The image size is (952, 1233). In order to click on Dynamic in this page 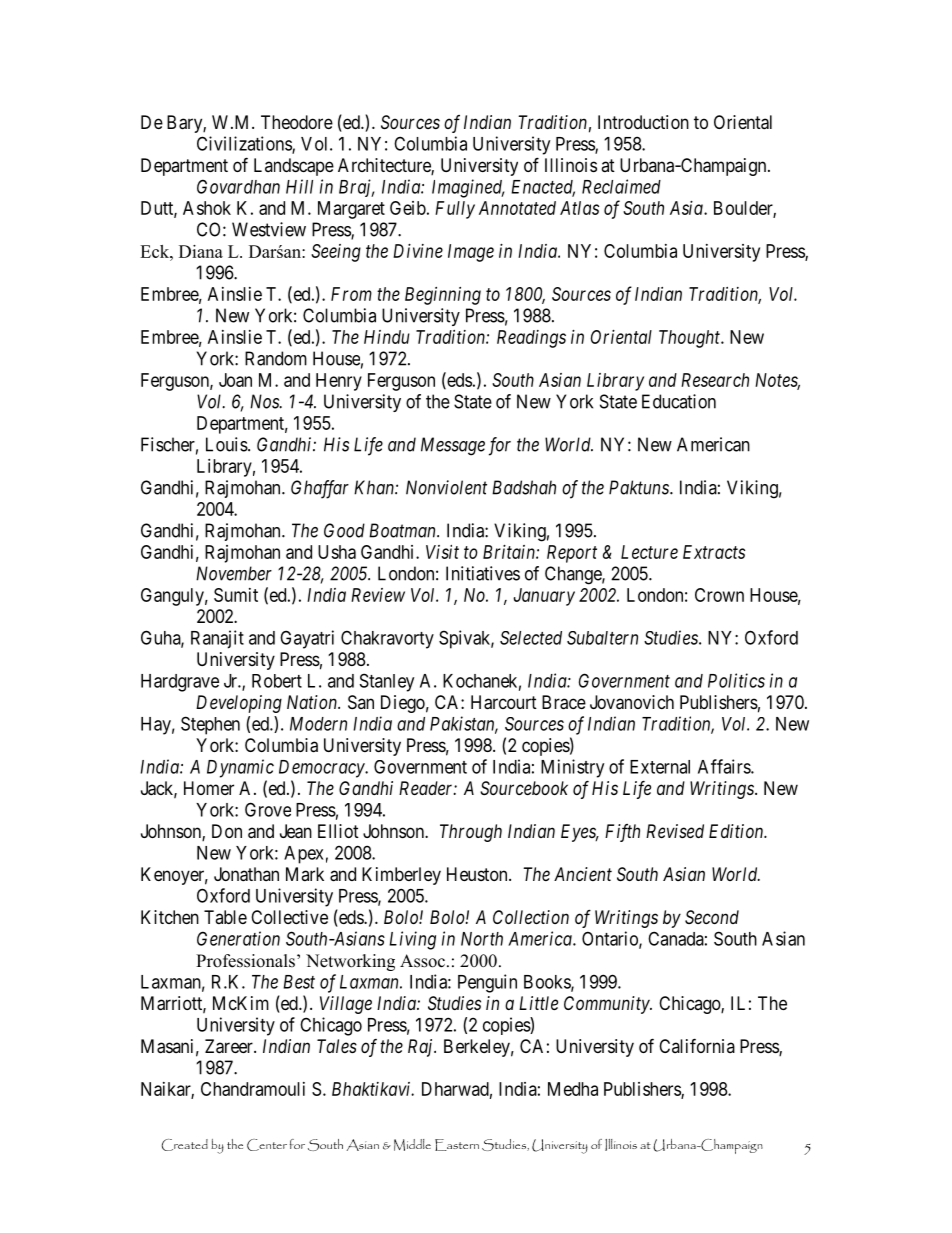, I will do `click(240, 768)`.
